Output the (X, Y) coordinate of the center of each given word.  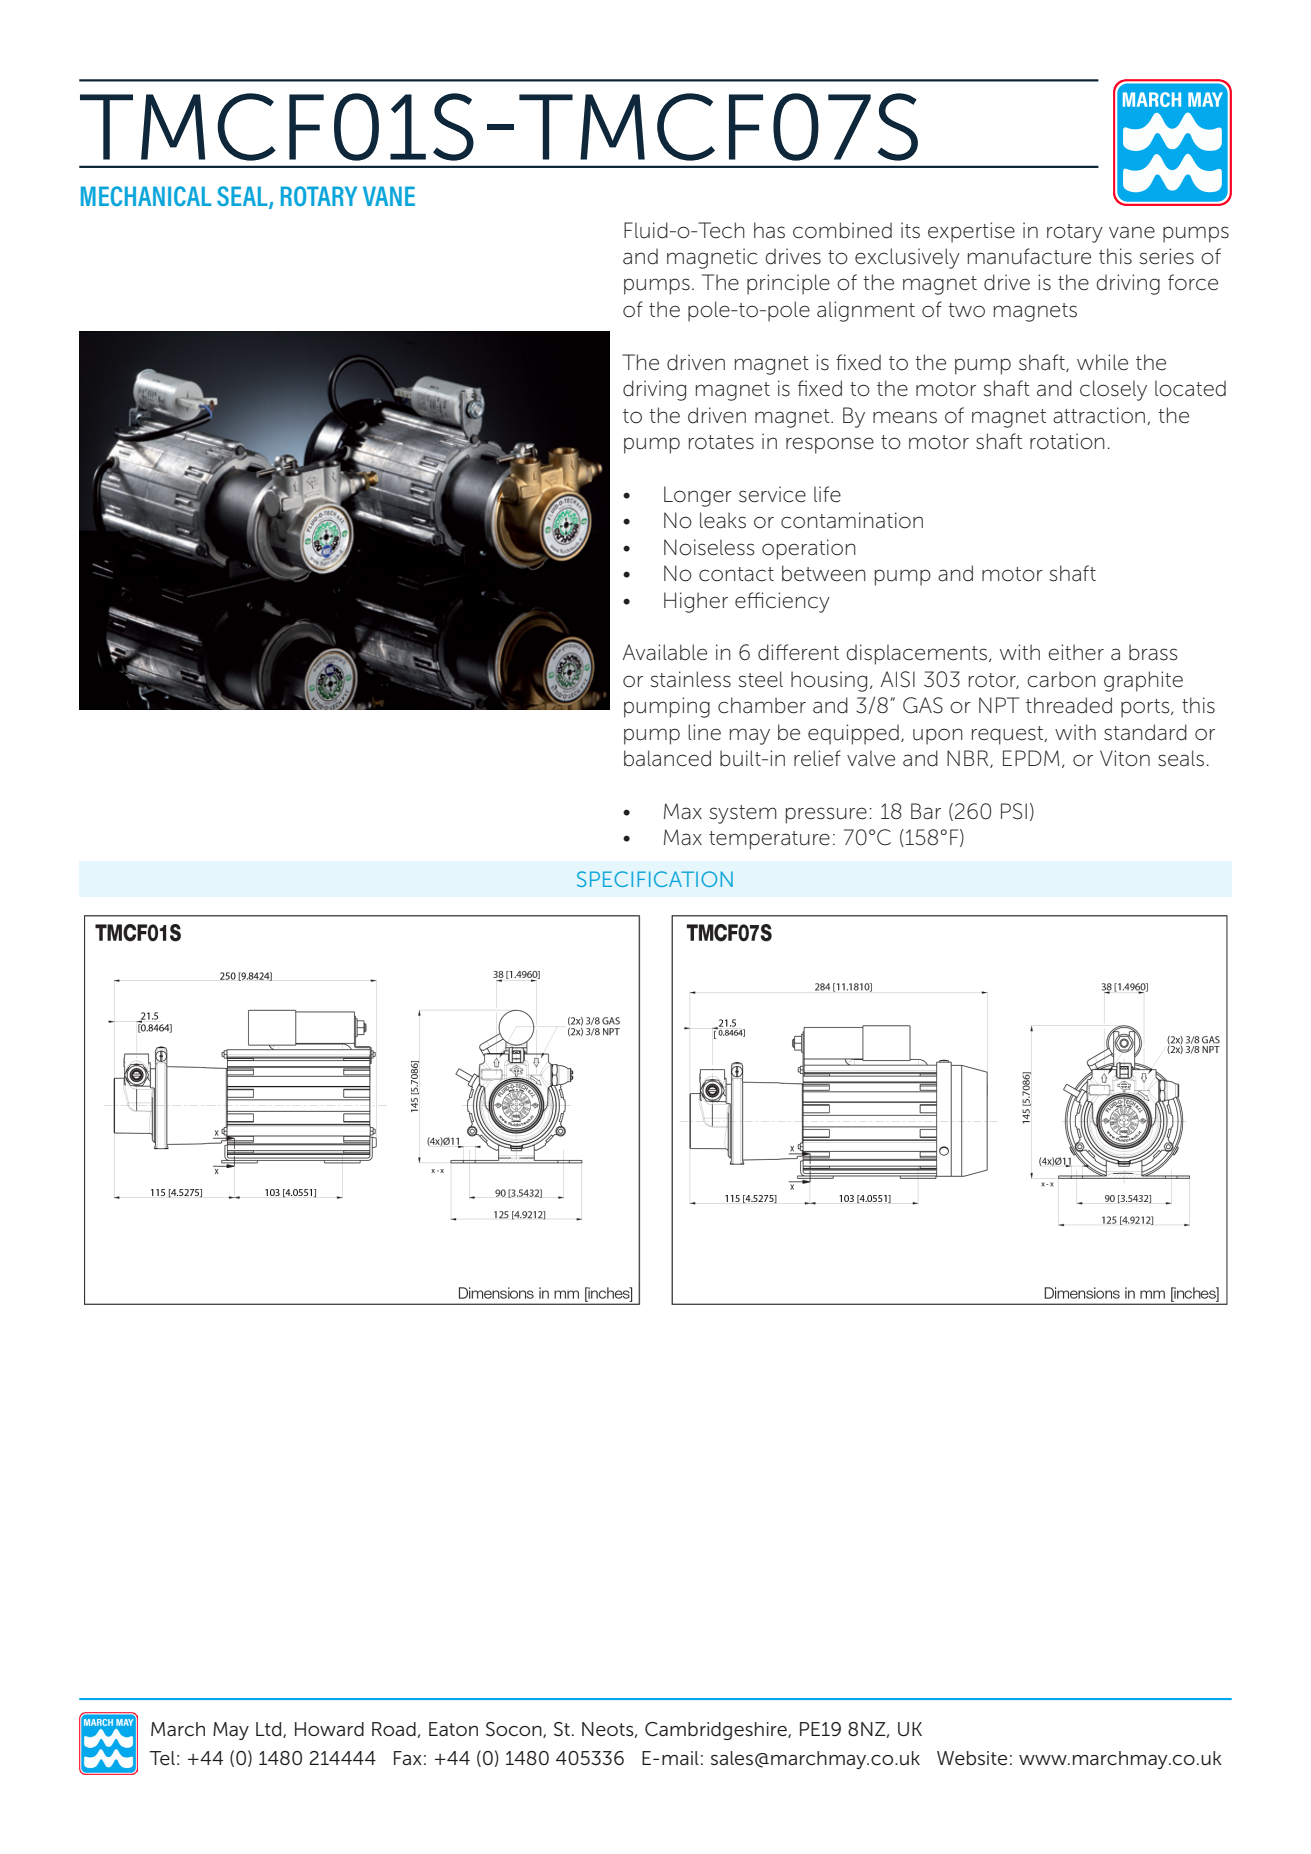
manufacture (1029, 256)
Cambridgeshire (717, 1731)
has (769, 230)
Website (972, 1758)
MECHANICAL (146, 196)
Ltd (270, 1730)
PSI (1014, 811)
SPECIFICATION (655, 879)
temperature (769, 840)
